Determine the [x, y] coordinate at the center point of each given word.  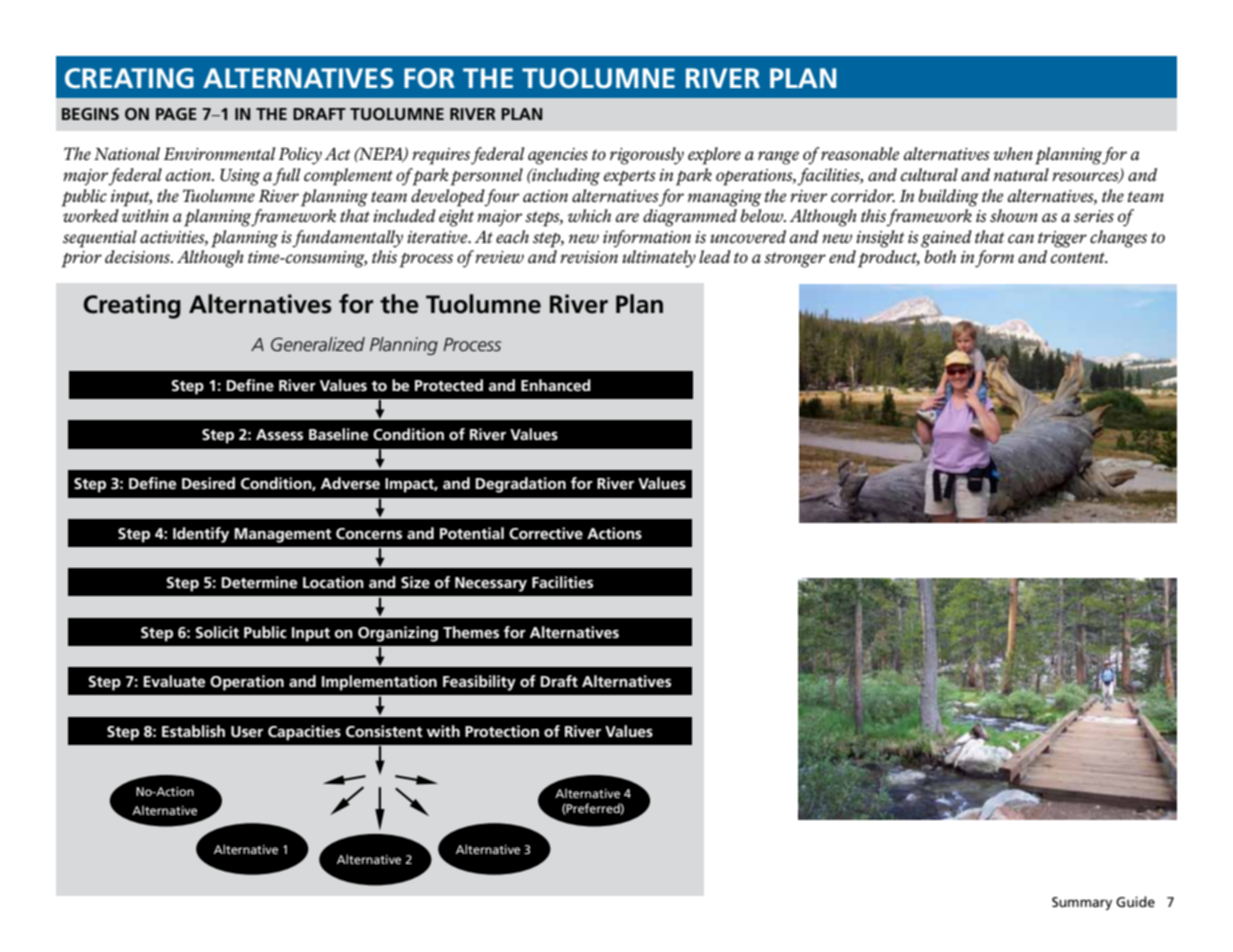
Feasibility [479, 683]
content [1079, 257]
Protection [502, 731]
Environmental [219, 153]
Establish [193, 731]
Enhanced [556, 385]
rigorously [647, 156]
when [1013, 153]
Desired [208, 483]
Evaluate [174, 681]
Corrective [546, 533]
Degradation [521, 485]
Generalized [318, 344]
